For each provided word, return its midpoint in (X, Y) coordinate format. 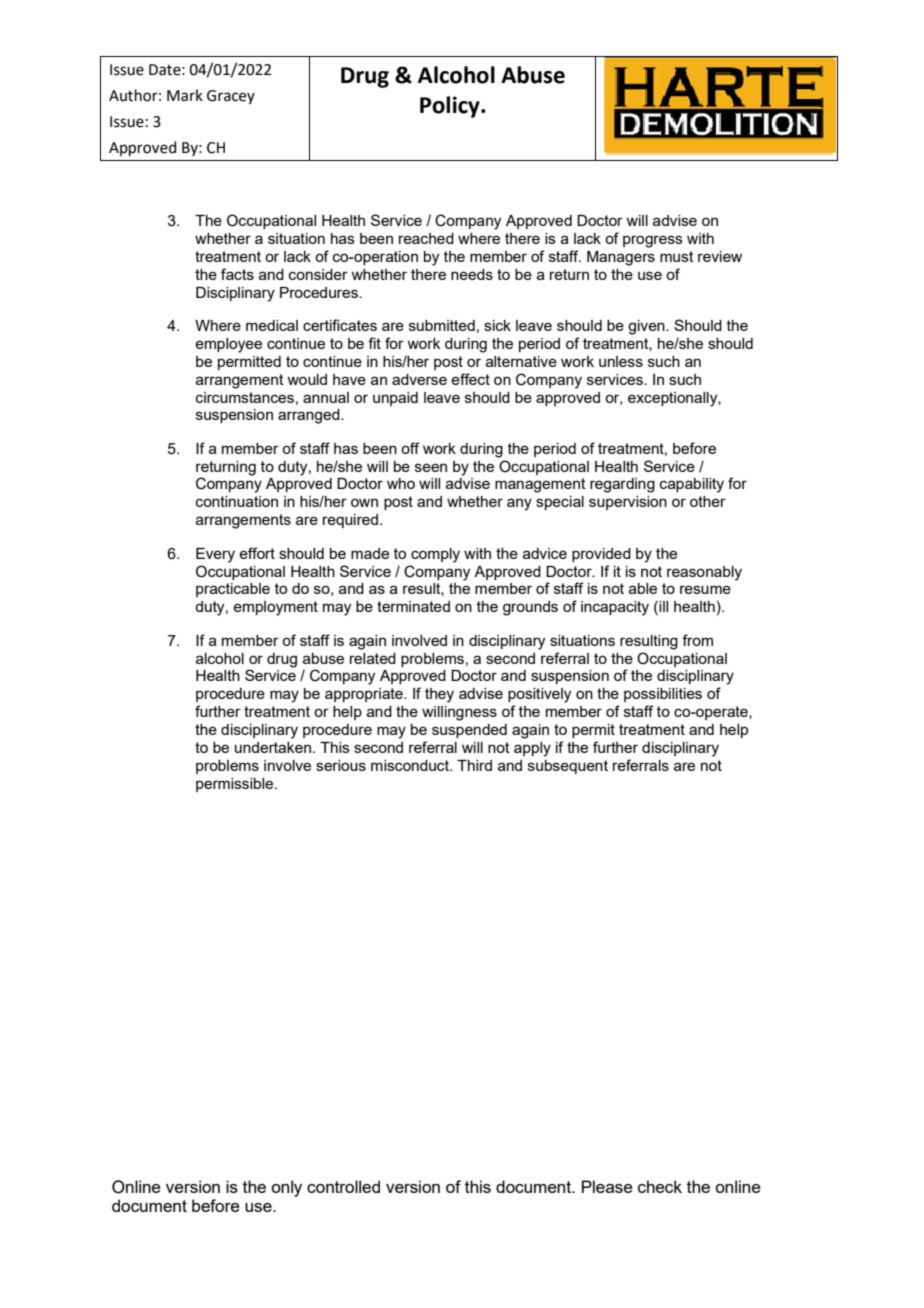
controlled (343, 1186)
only (286, 1188)
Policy (451, 107)
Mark (185, 95)
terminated (413, 606)
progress (653, 241)
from (697, 640)
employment (275, 608)
